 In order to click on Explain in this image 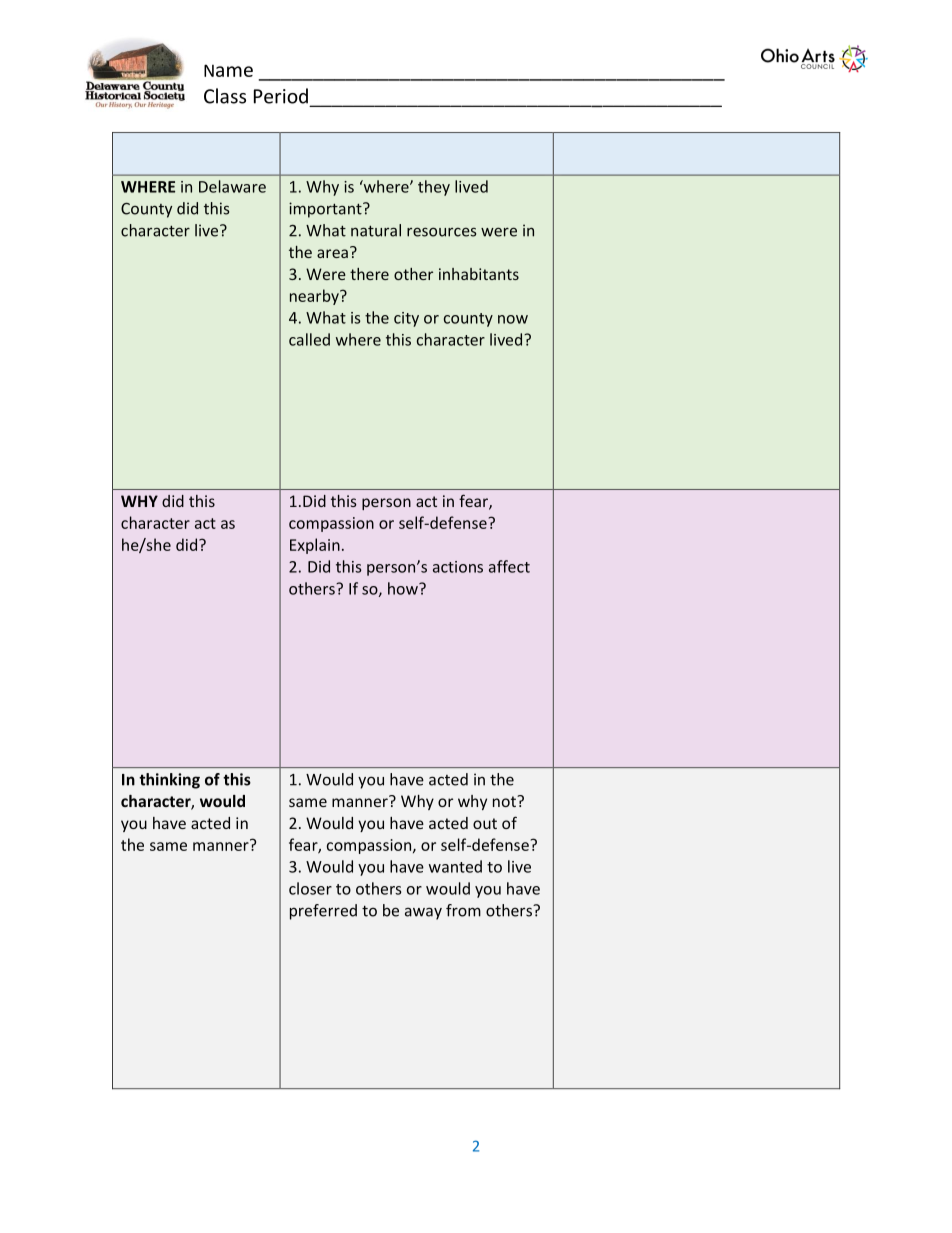, I will do `click(315, 546)`.
